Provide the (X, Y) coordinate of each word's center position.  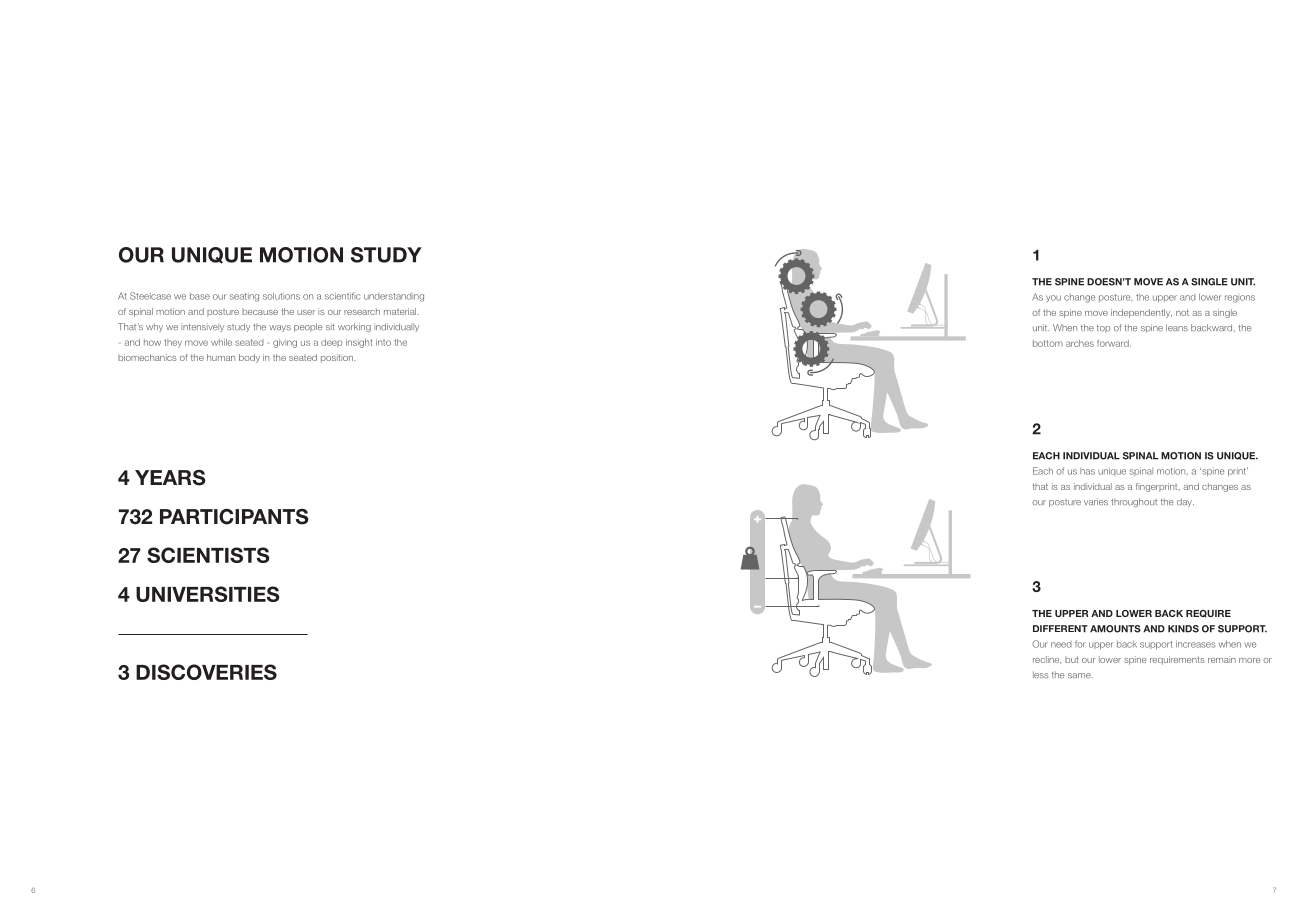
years (170, 478)
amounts (1115, 629)
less (1040, 675)
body (249, 358)
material (400, 311)
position (338, 358)
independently (1141, 313)
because (260, 311)
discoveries (206, 672)
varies (1096, 502)
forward (1114, 343)
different (1060, 629)
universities (208, 594)
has (1087, 471)
